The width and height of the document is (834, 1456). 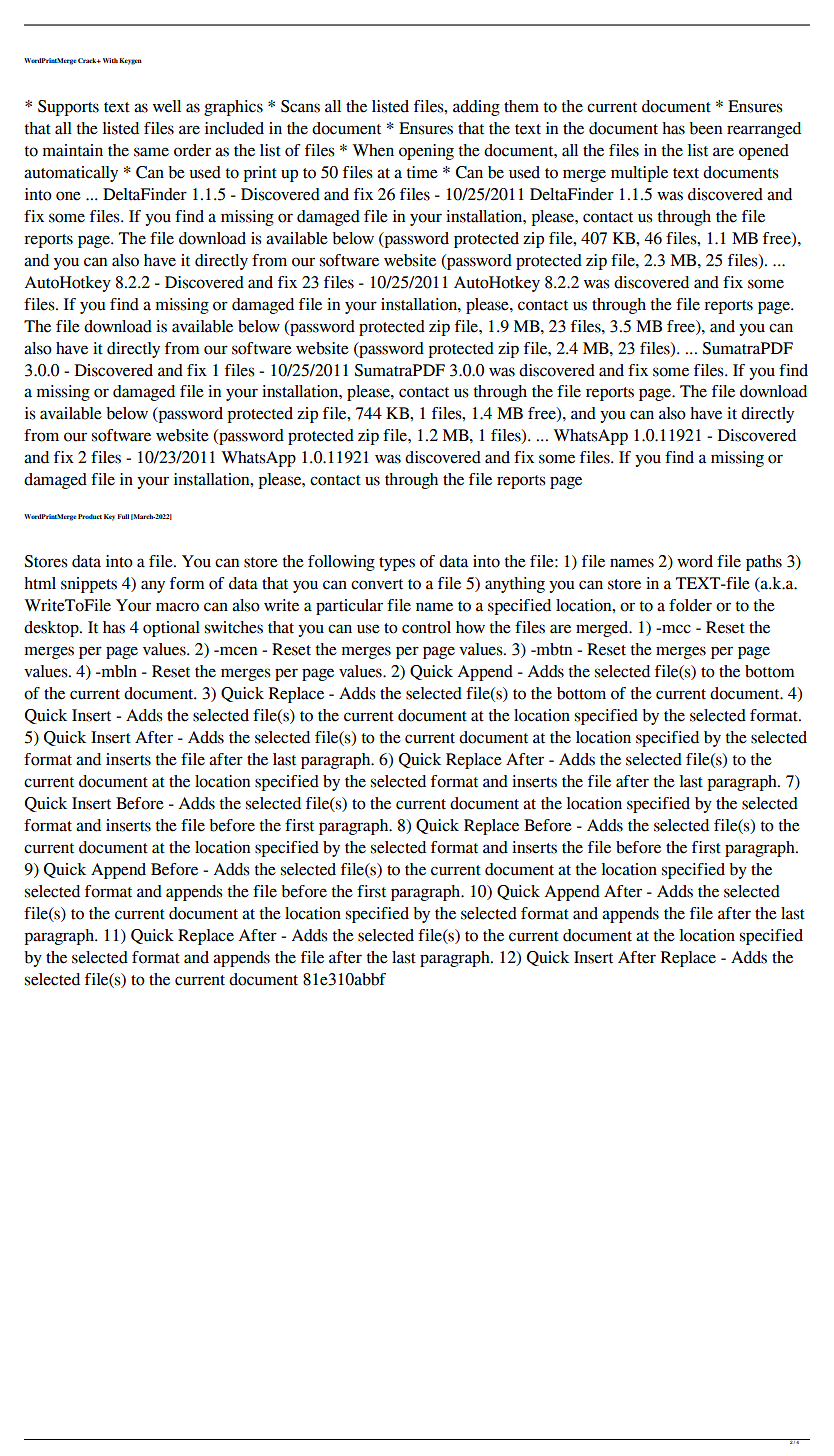 I want to click on time, so click(x=422, y=172).
